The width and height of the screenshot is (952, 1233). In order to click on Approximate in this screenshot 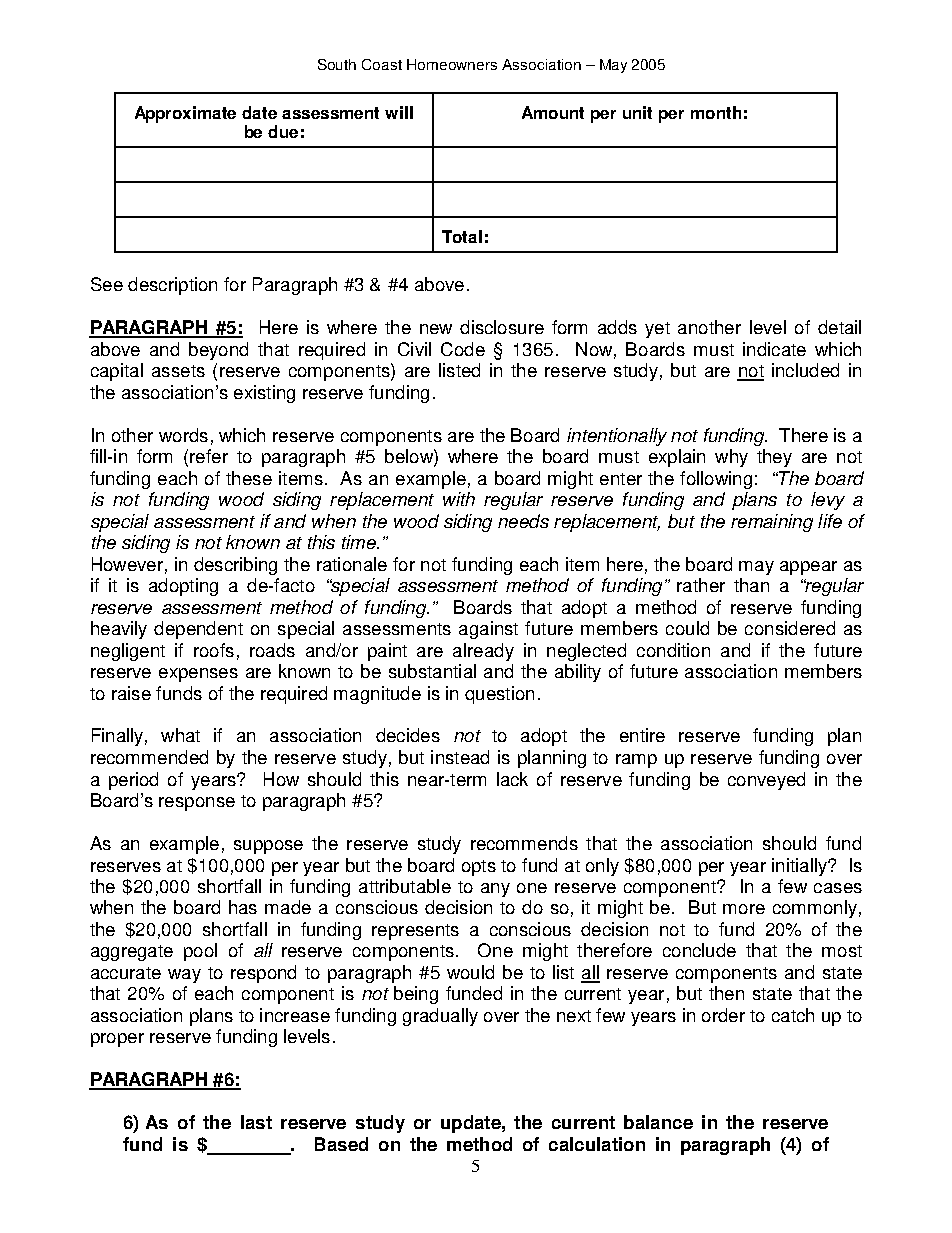, I will do `click(185, 114)`.
